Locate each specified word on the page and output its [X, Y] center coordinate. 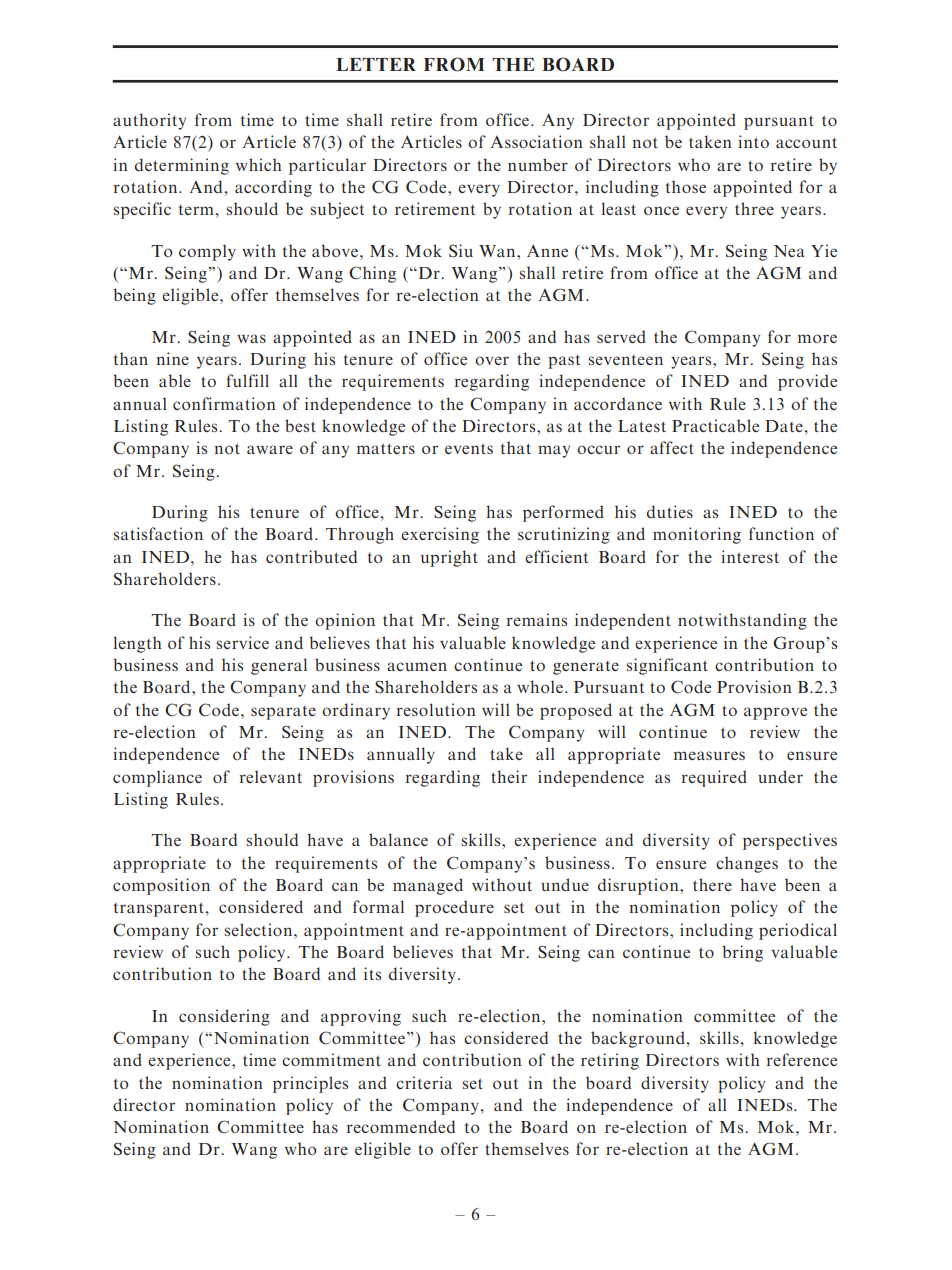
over [492, 360]
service [243, 642]
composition [161, 886]
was [251, 338]
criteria [424, 1082]
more [817, 338]
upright [449, 558]
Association [537, 141]
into [753, 141]
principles [310, 1084]
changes [747, 864]
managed [428, 886]
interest [750, 556]
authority [149, 121]
